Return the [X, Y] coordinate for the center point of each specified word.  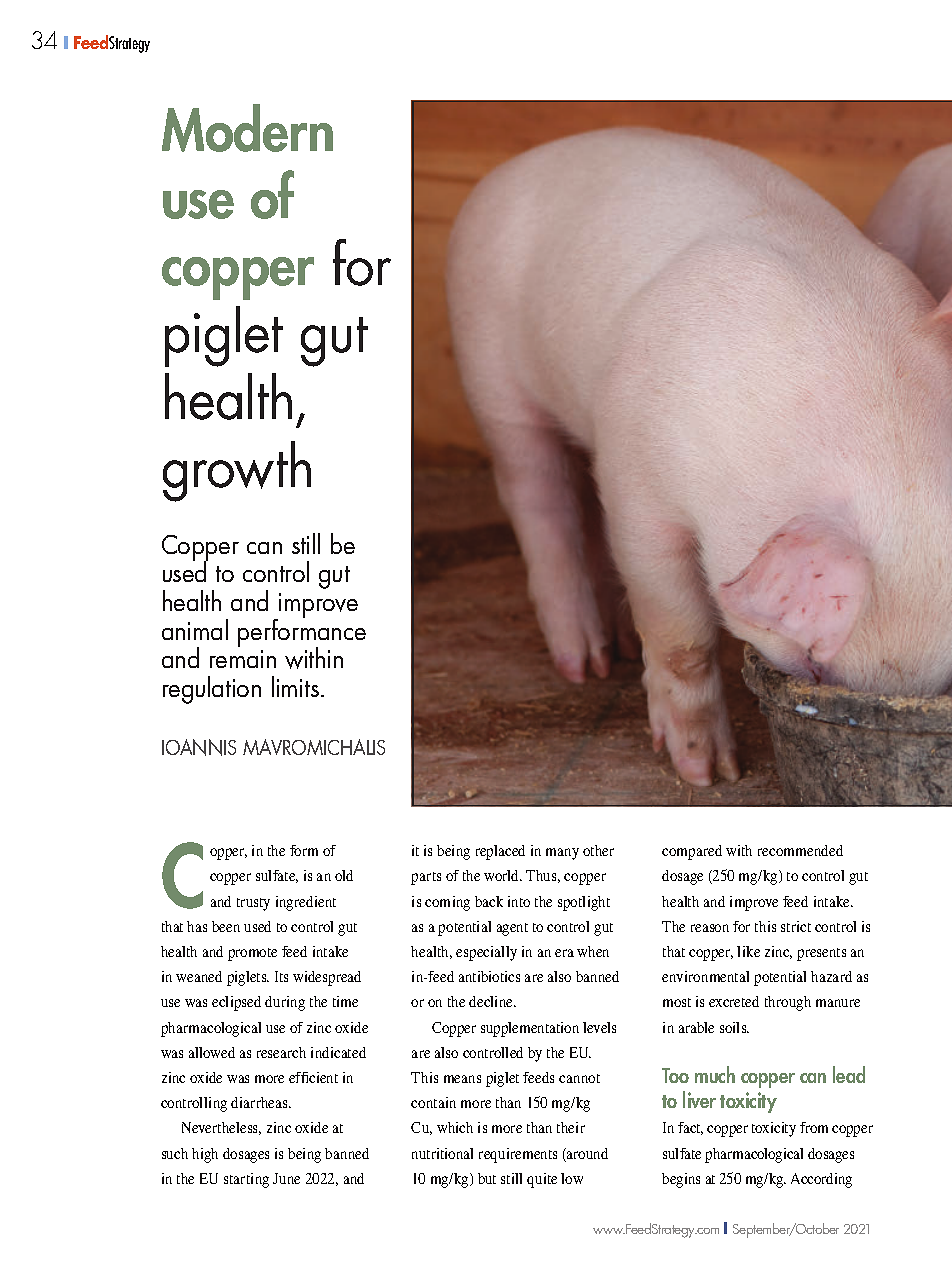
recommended [800, 850]
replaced [500, 852]
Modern [247, 128]
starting [246, 1180]
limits [295, 686]
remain [243, 659]
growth [237, 471]
